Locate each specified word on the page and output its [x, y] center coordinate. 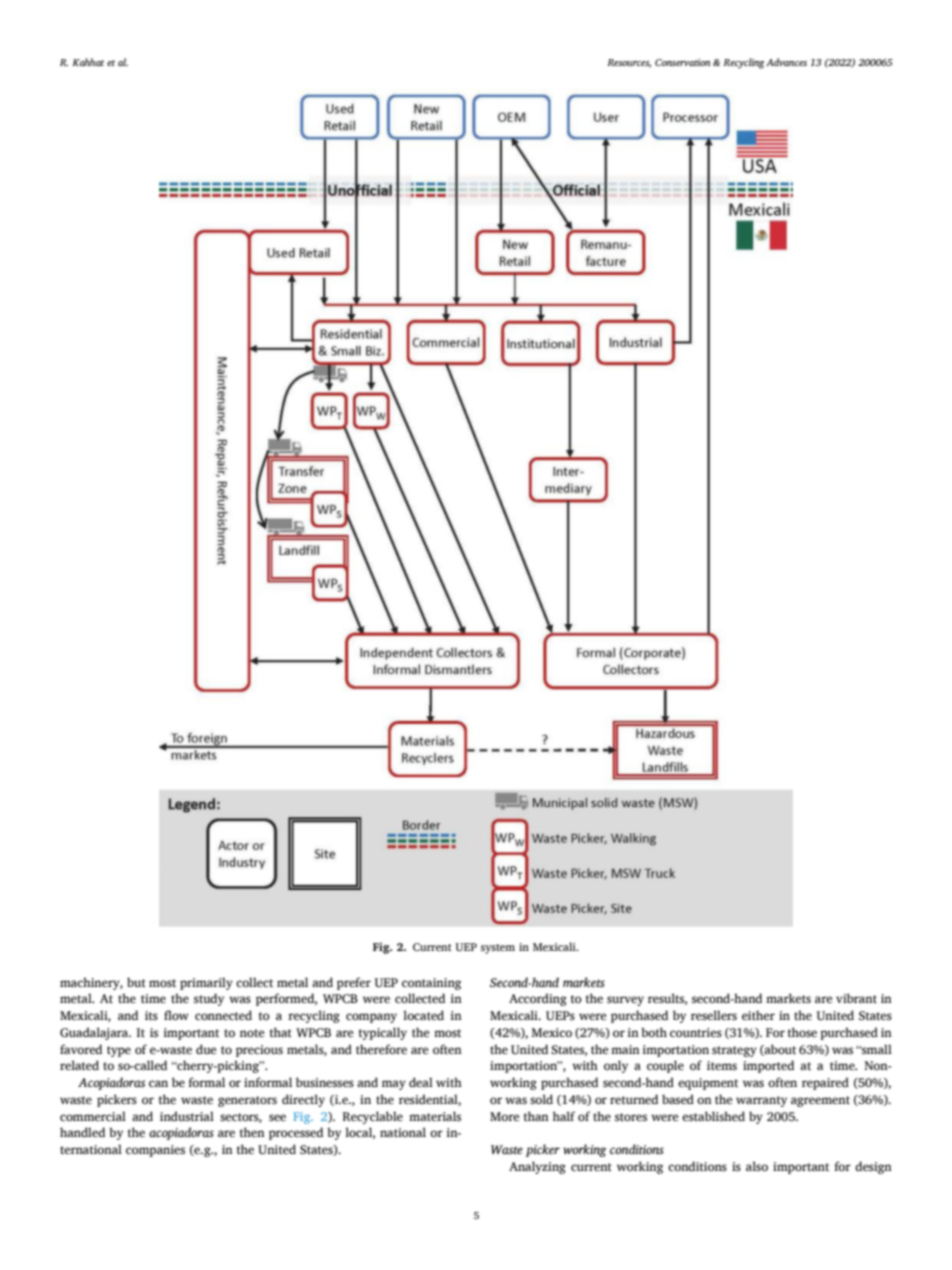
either [758, 1015]
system [498, 949]
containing [431, 984]
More [504, 1116]
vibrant [856, 998]
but [136, 982]
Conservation [682, 62]
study [209, 999]
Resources [629, 63]
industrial [187, 1116]
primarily [206, 983]
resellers [714, 1015]
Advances [786, 62]
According [538, 999]
